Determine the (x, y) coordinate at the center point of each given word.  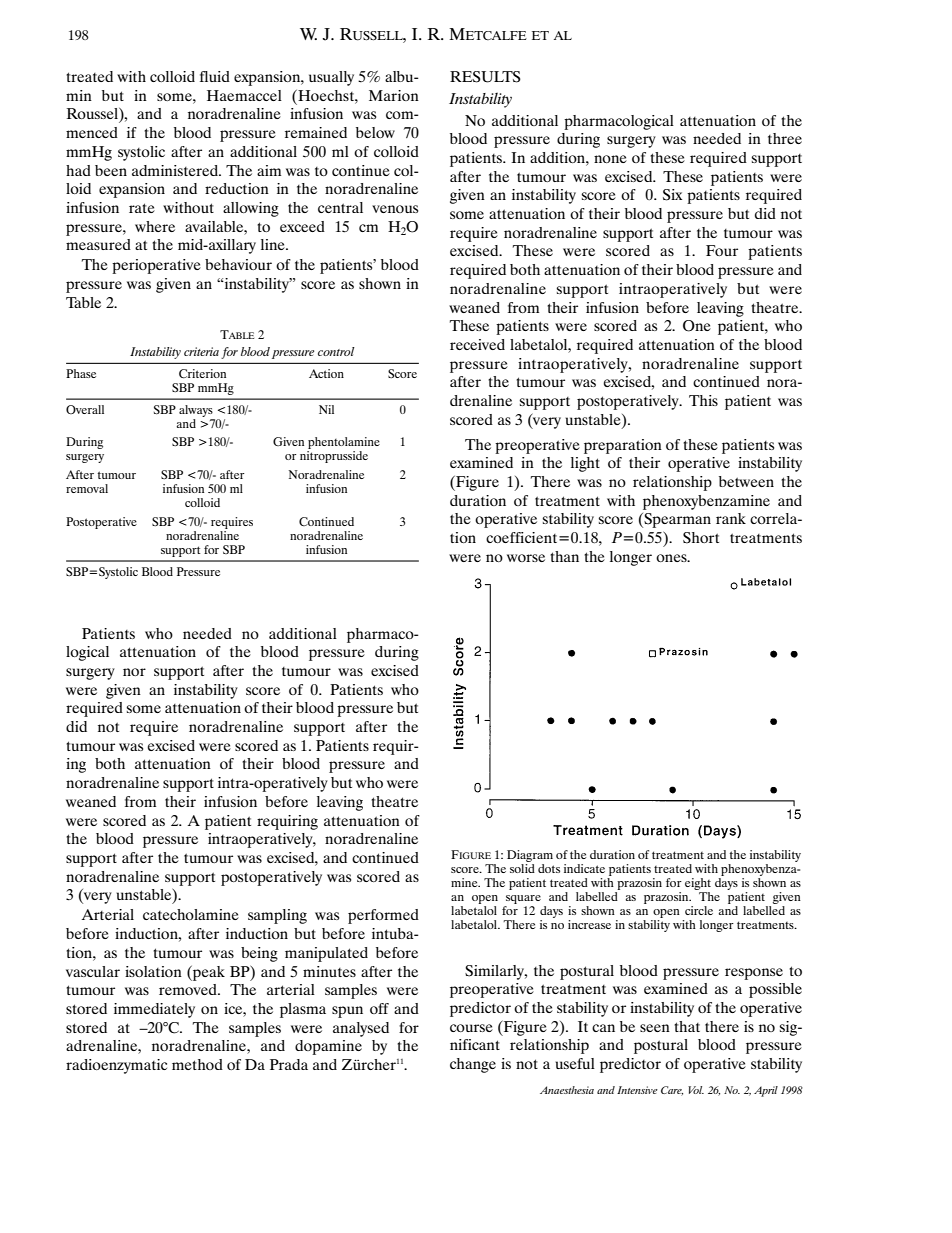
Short (701, 538)
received (477, 344)
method (197, 1064)
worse (526, 558)
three (785, 138)
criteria (201, 351)
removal (87, 488)
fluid (215, 76)
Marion (394, 95)
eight (698, 885)
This (703, 400)
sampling (277, 916)
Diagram (530, 857)
